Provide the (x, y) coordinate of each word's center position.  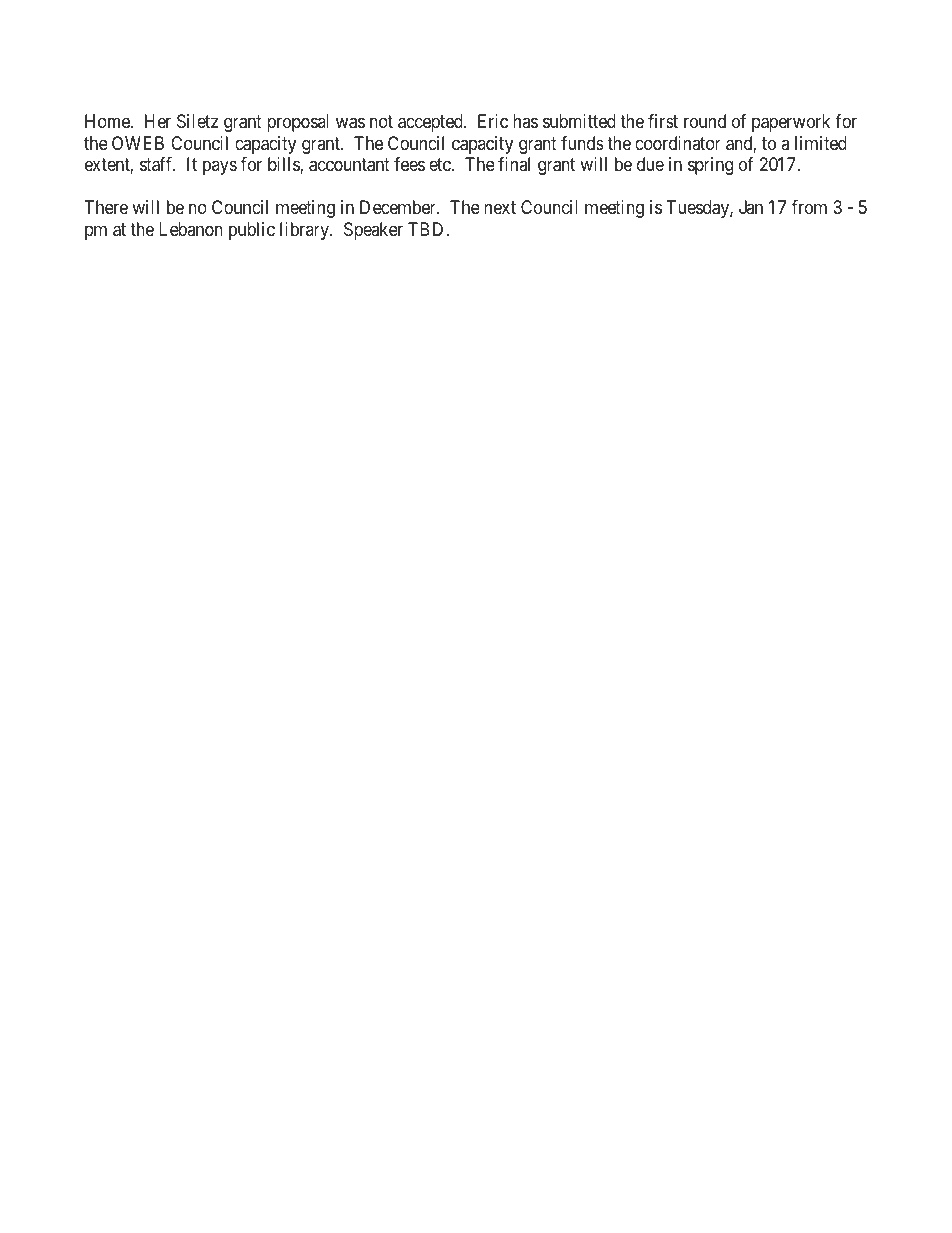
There (106, 207)
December (399, 207)
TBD (427, 229)
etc (441, 165)
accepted (431, 123)
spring (710, 166)
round (705, 121)
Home (108, 121)
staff (158, 164)
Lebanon (191, 229)
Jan (751, 207)
